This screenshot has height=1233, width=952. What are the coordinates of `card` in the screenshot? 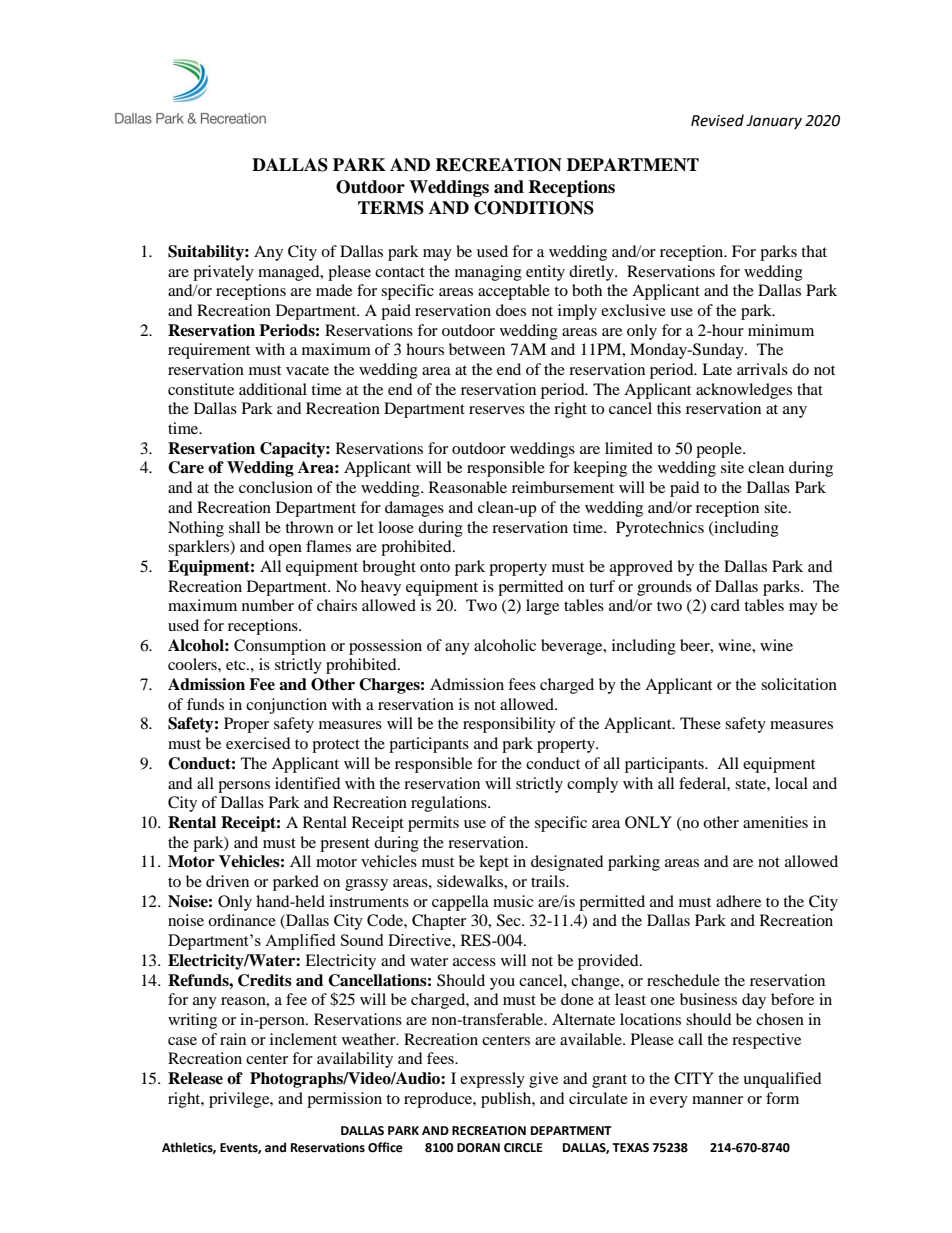 It's located at (725, 605).
